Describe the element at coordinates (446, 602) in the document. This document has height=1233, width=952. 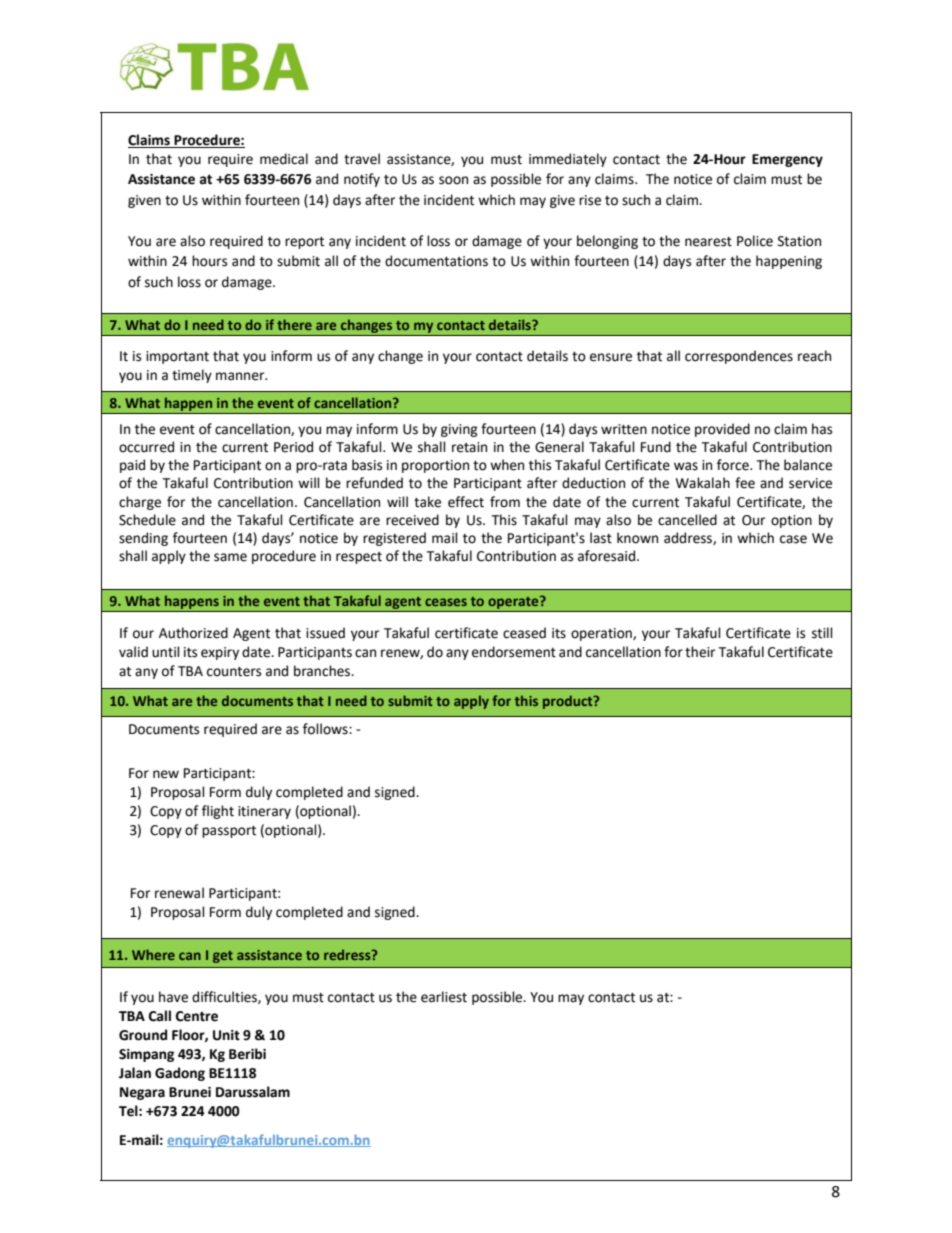
I see `ceases` at that location.
